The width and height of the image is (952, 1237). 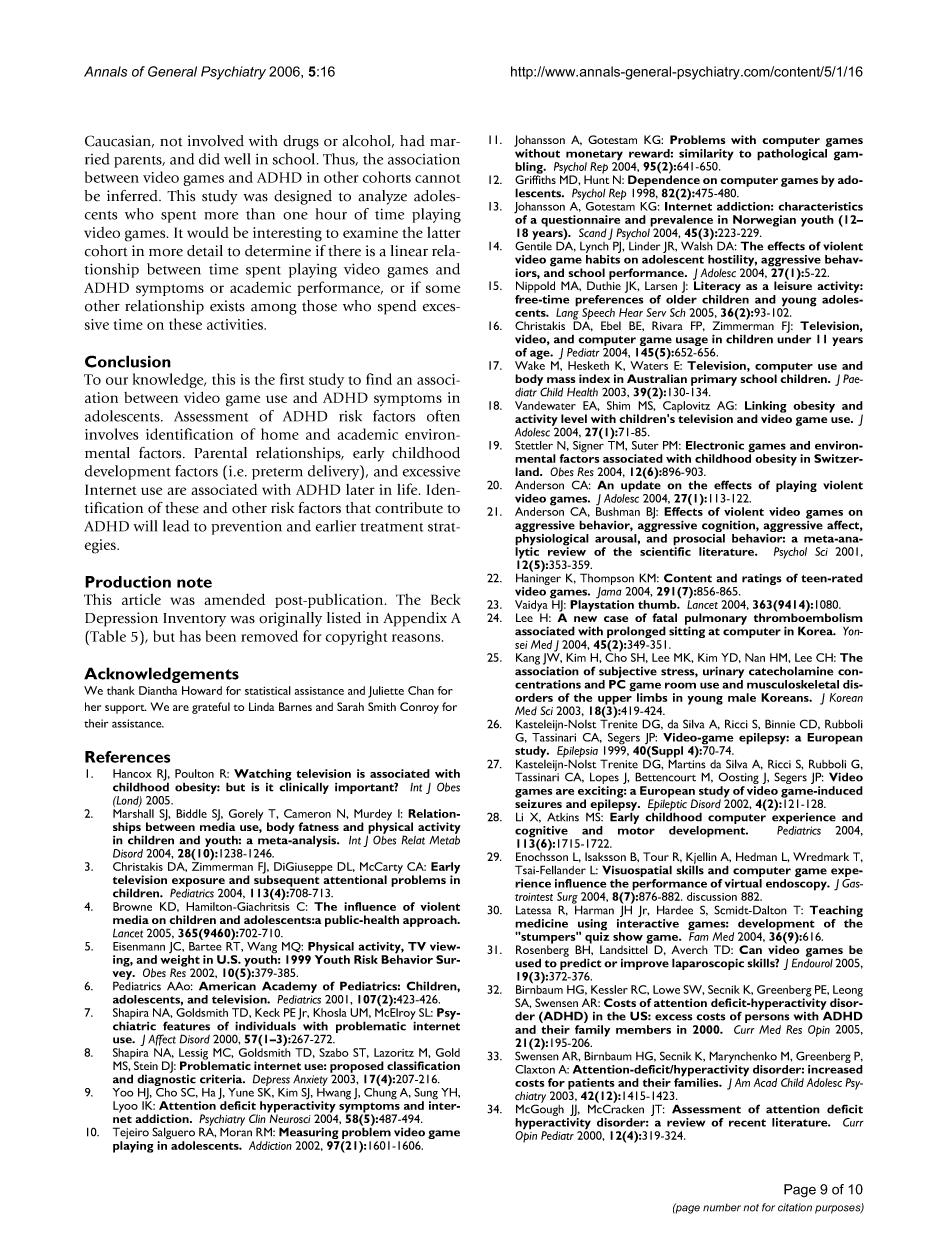 I want to click on prosocial, so click(x=699, y=539).
